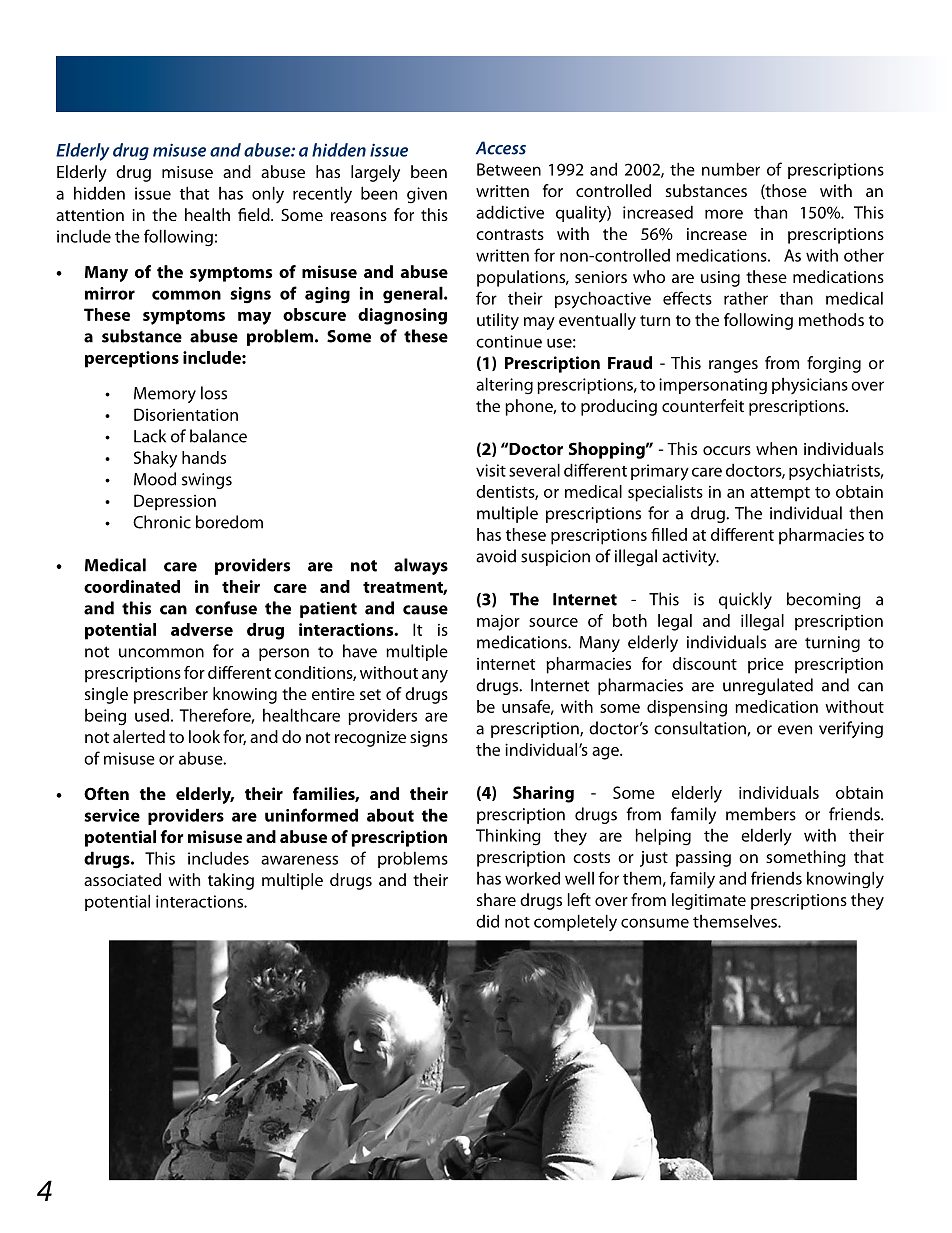  What do you see at coordinates (186, 414) in the screenshot?
I see `Disorientation` at bounding box center [186, 414].
